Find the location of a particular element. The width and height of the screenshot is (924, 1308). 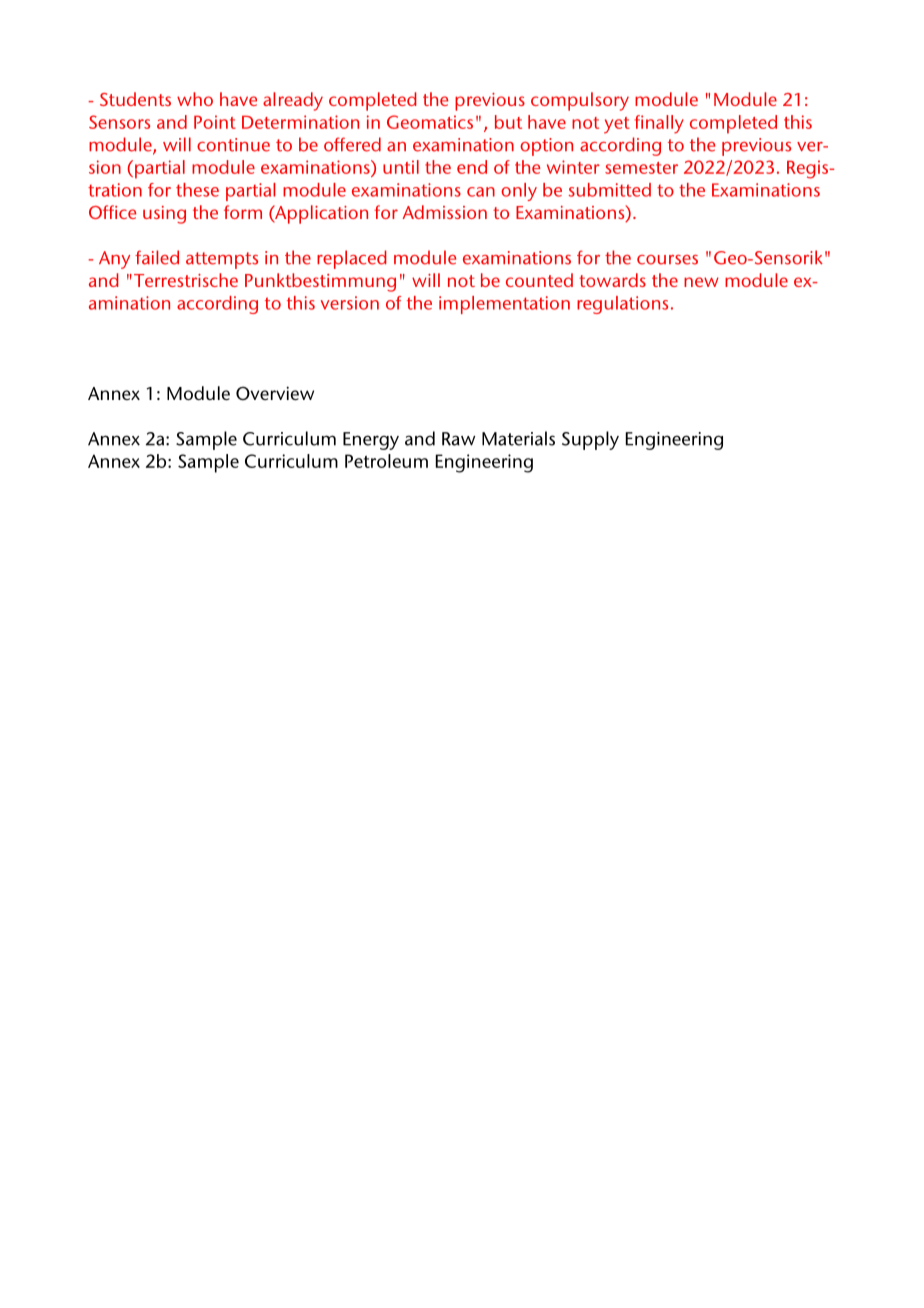

towards is located at coordinates (612, 280).
